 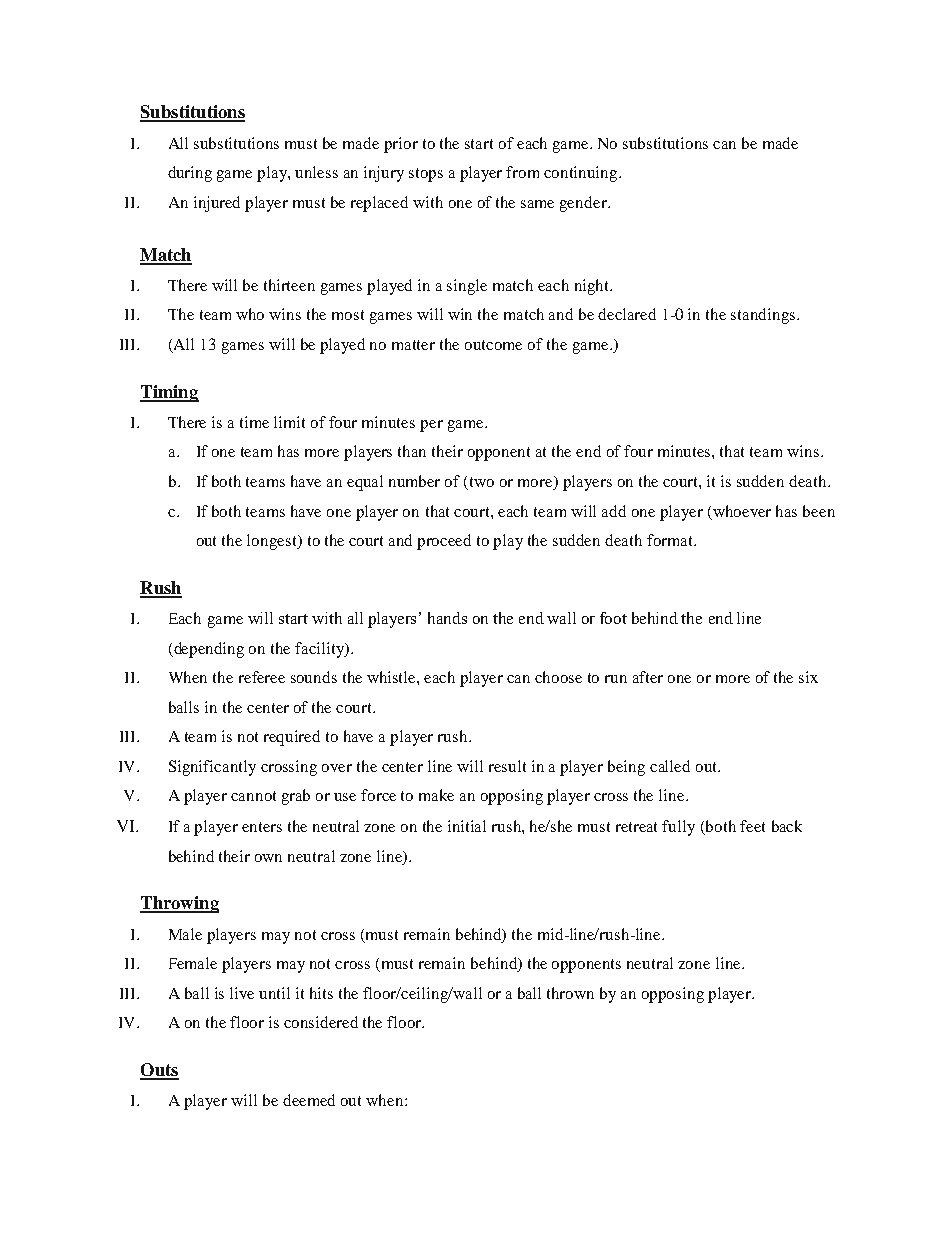 What do you see at coordinates (217, 204) in the screenshot?
I see `injured` at bounding box center [217, 204].
